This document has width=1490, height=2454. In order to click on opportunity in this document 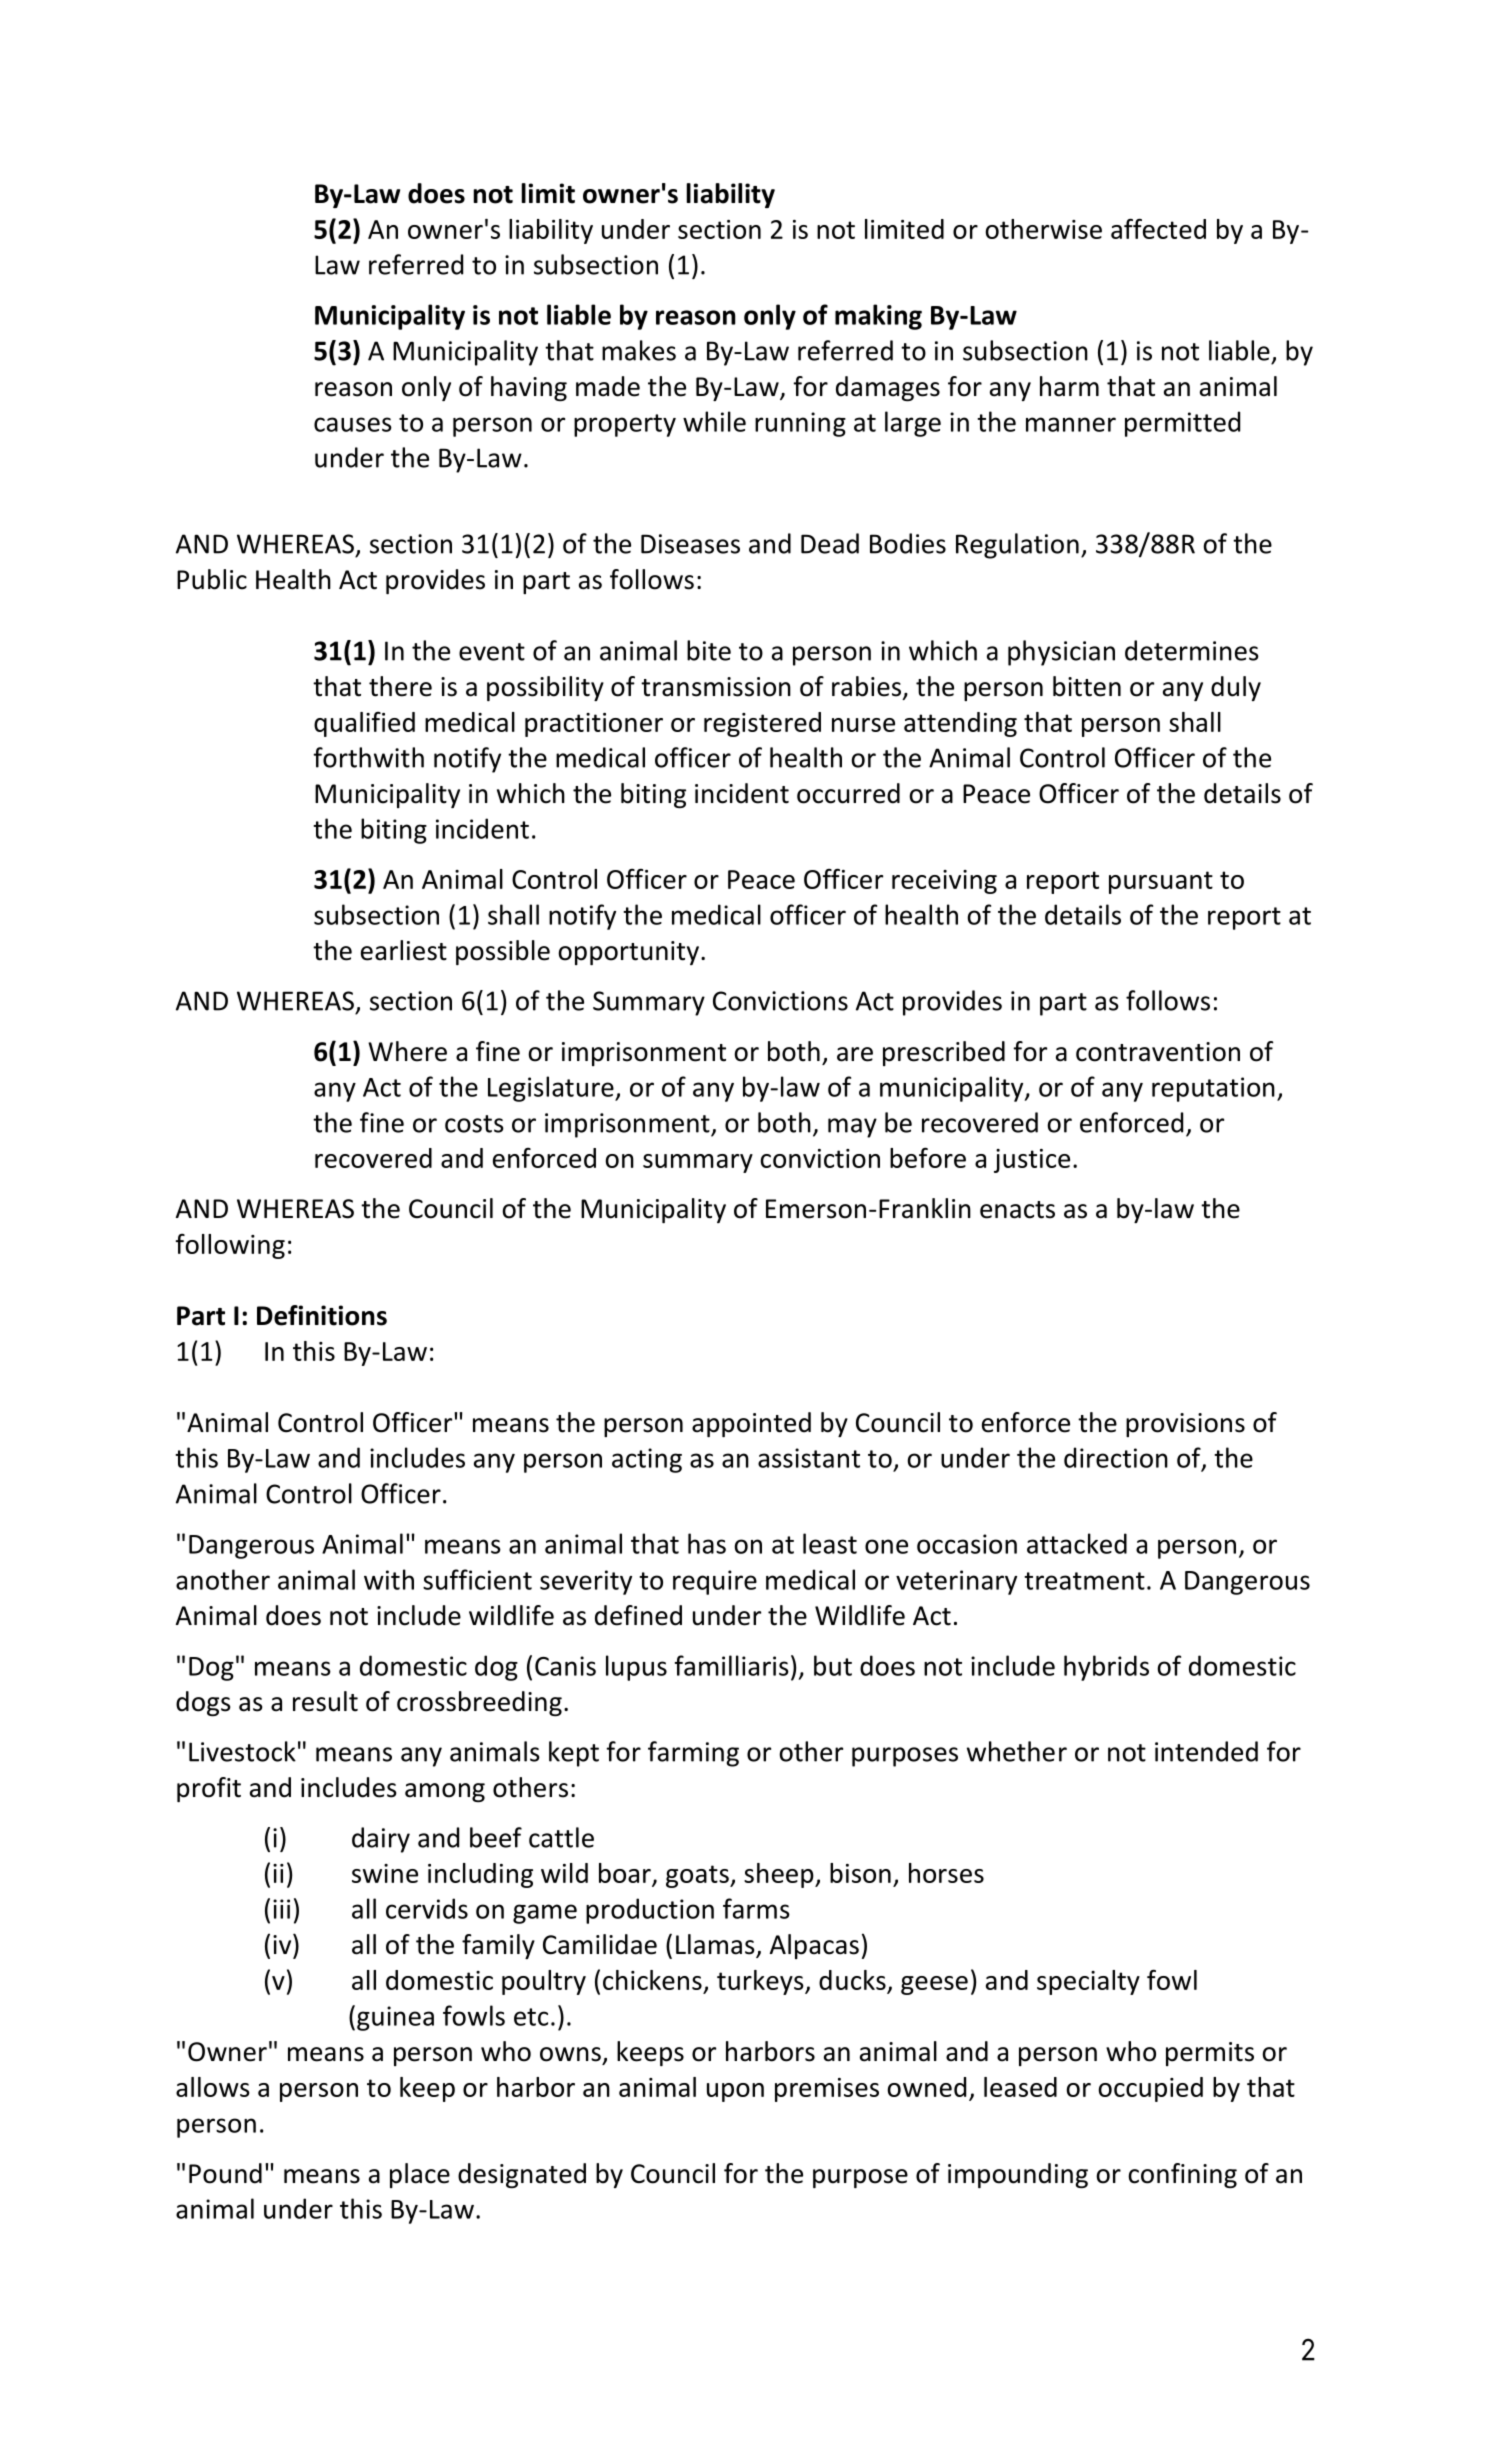, I will do `click(628, 953)`.
